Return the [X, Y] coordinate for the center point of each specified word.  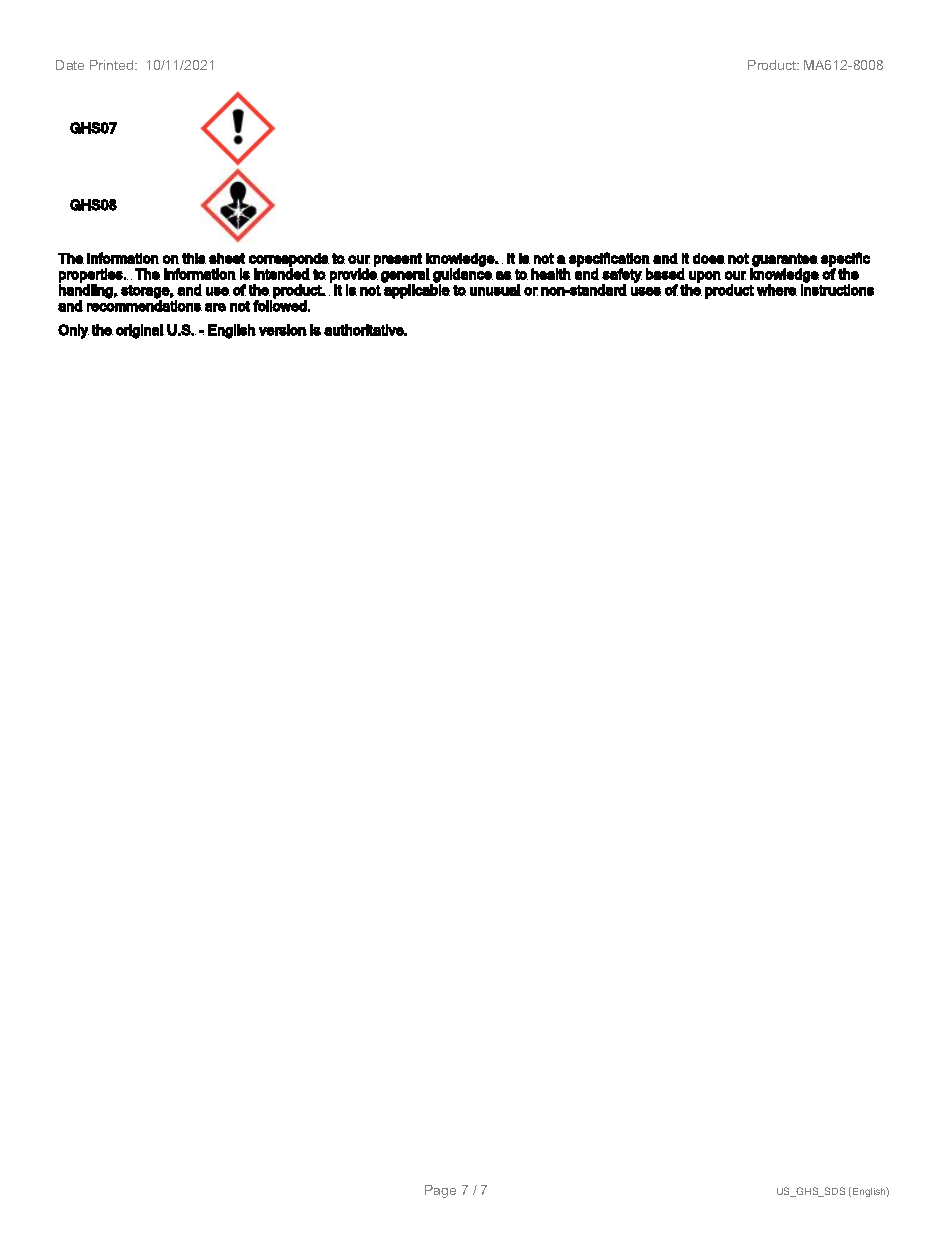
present [398, 260]
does [709, 258]
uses [646, 291]
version [283, 330]
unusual [495, 290]
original [140, 331]
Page [440, 1191]
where [777, 290]
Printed [111, 65]
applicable [416, 290]
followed [280, 305]
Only [73, 331]
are [215, 307]
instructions [837, 289]
